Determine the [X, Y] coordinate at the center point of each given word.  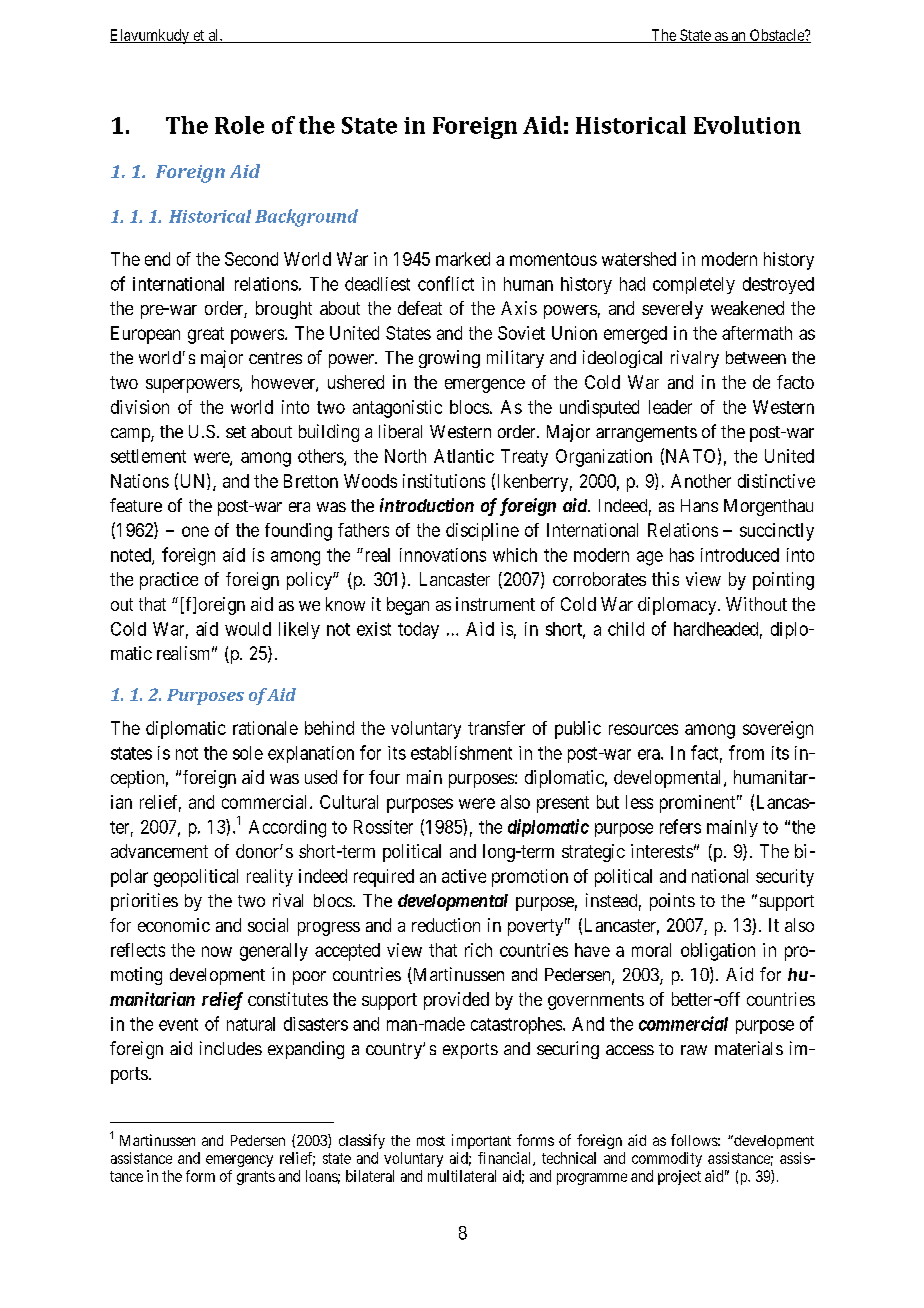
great [206, 335]
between [756, 357]
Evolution [747, 125]
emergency [239, 1161]
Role [239, 125]
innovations [443, 555]
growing [449, 359]
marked [463, 259]
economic [174, 925]
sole [248, 753]
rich [478, 950]
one [195, 531]
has [682, 555]
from [746, 752]
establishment [461, 753]
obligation [718, 952]
